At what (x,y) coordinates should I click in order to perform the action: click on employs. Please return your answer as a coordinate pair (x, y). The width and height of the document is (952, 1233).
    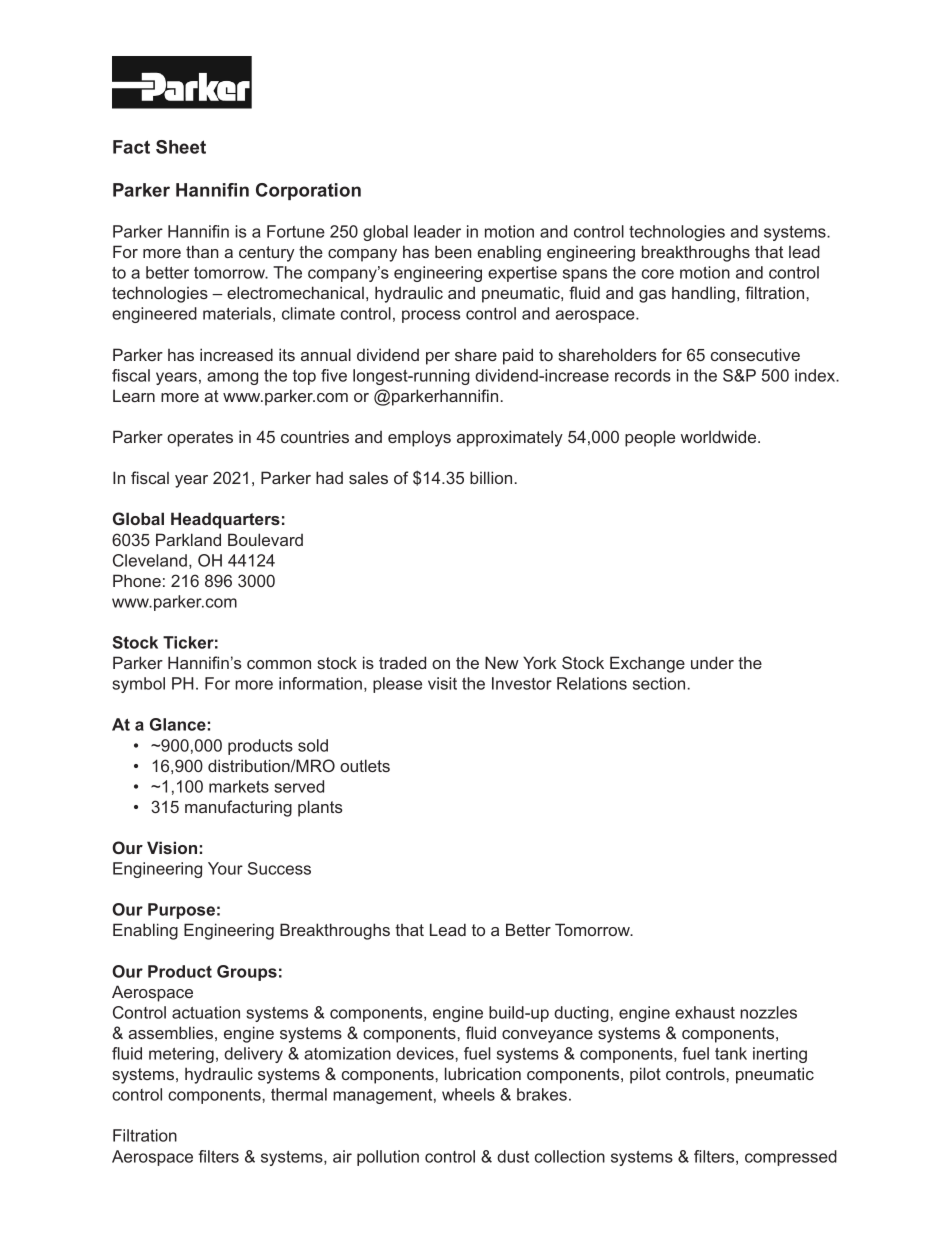
    Looking at the image, I should click on (419, 438).
